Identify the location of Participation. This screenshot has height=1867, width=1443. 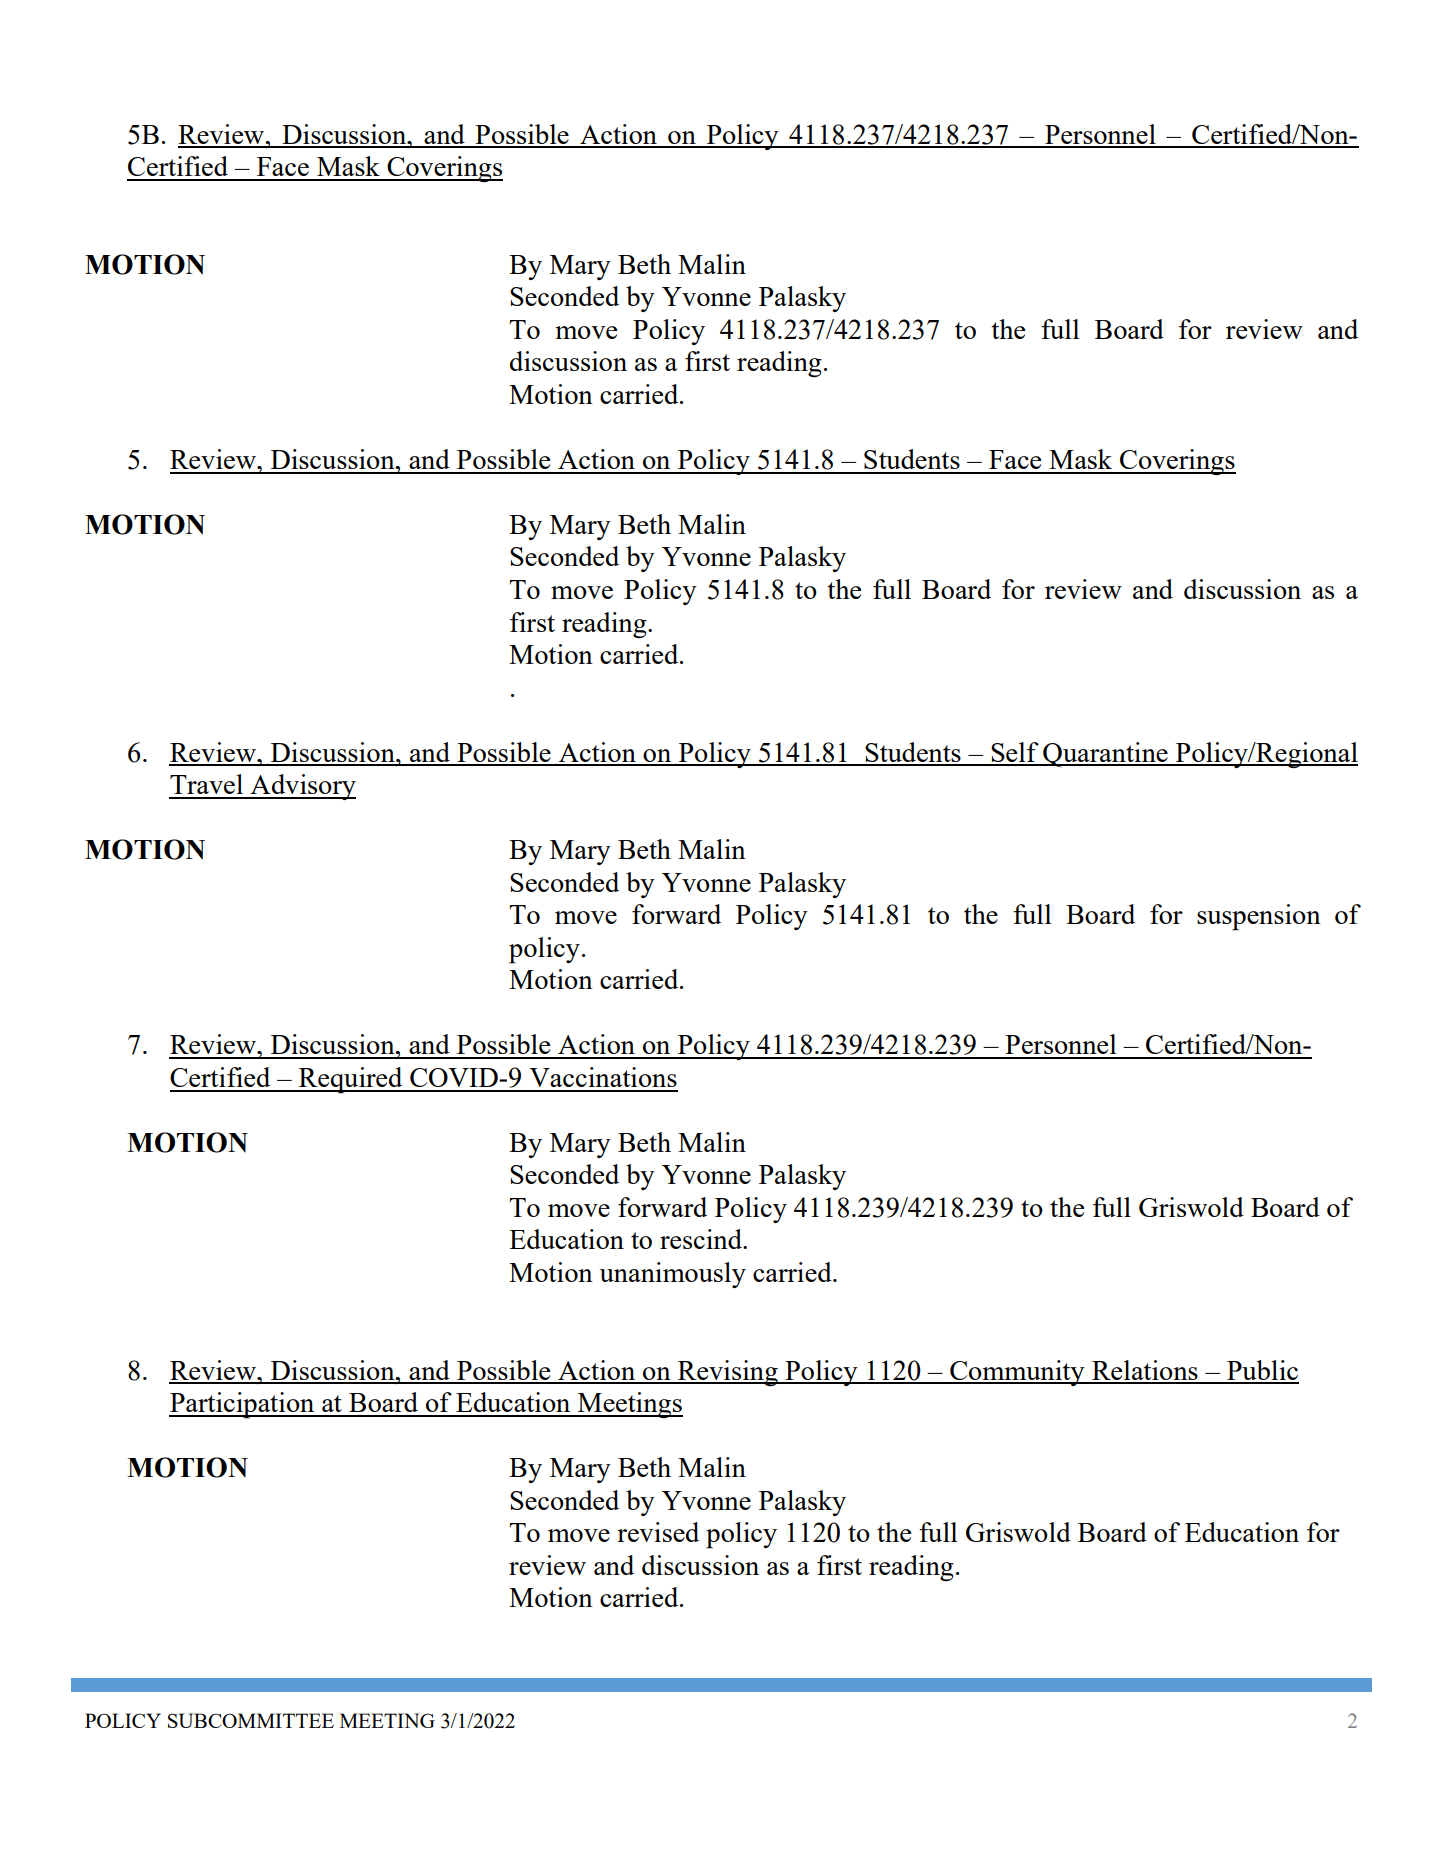
(243, 1405).
